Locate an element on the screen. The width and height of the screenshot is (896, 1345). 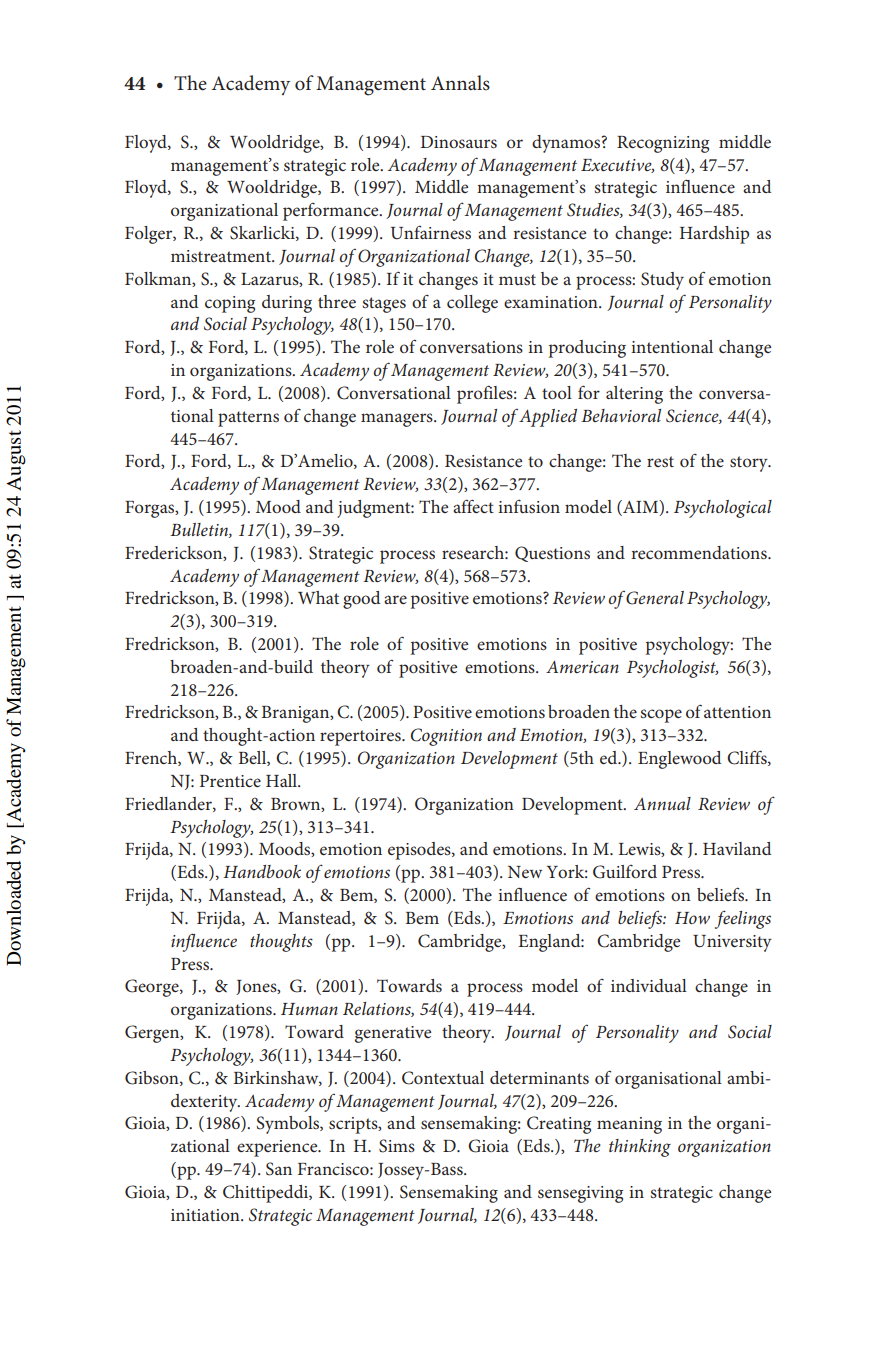
Annals is located at coordinates (460, 83).
